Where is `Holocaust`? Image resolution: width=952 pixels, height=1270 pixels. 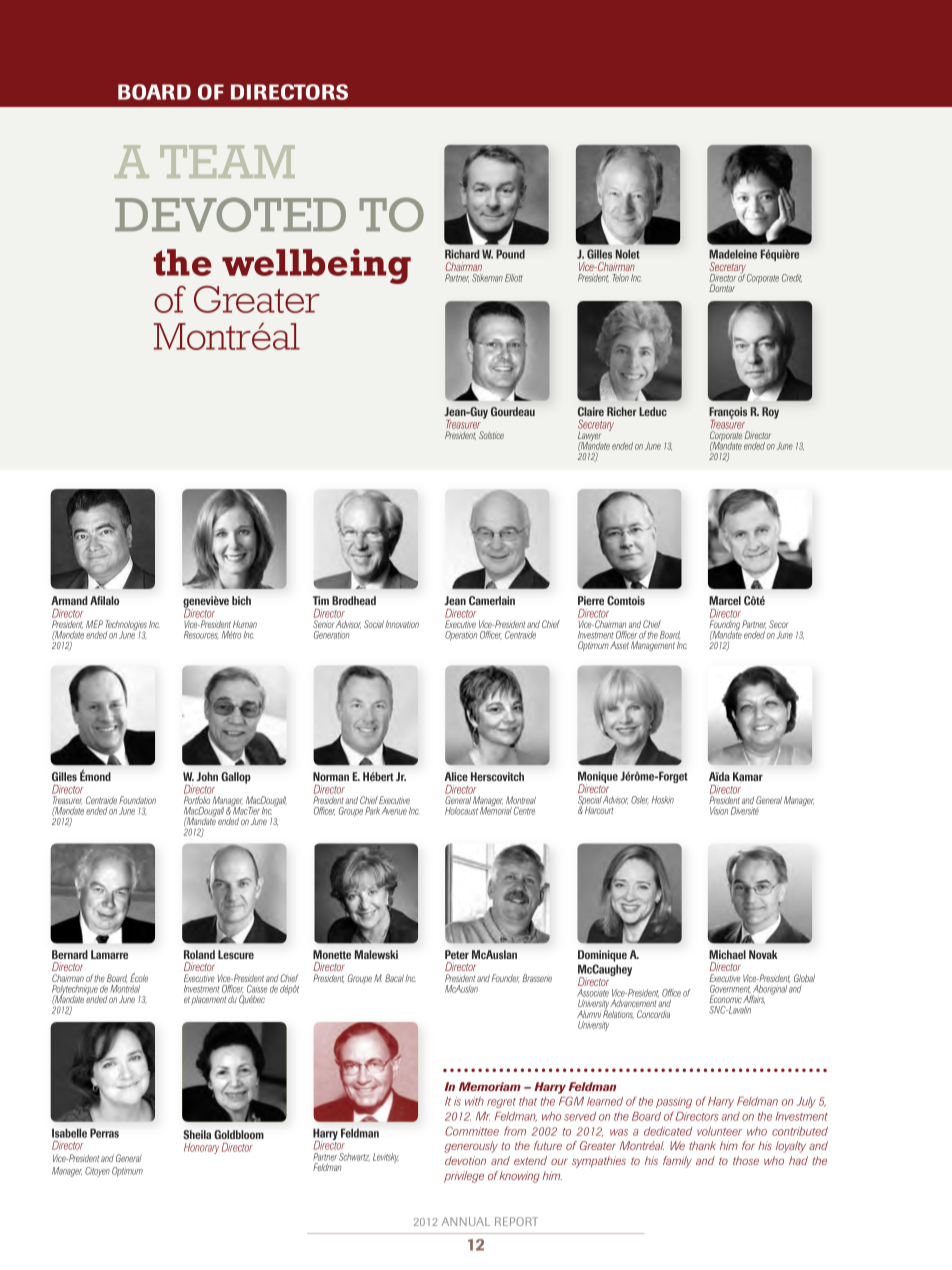 Holocaust is located at coordinates (461, 811).
